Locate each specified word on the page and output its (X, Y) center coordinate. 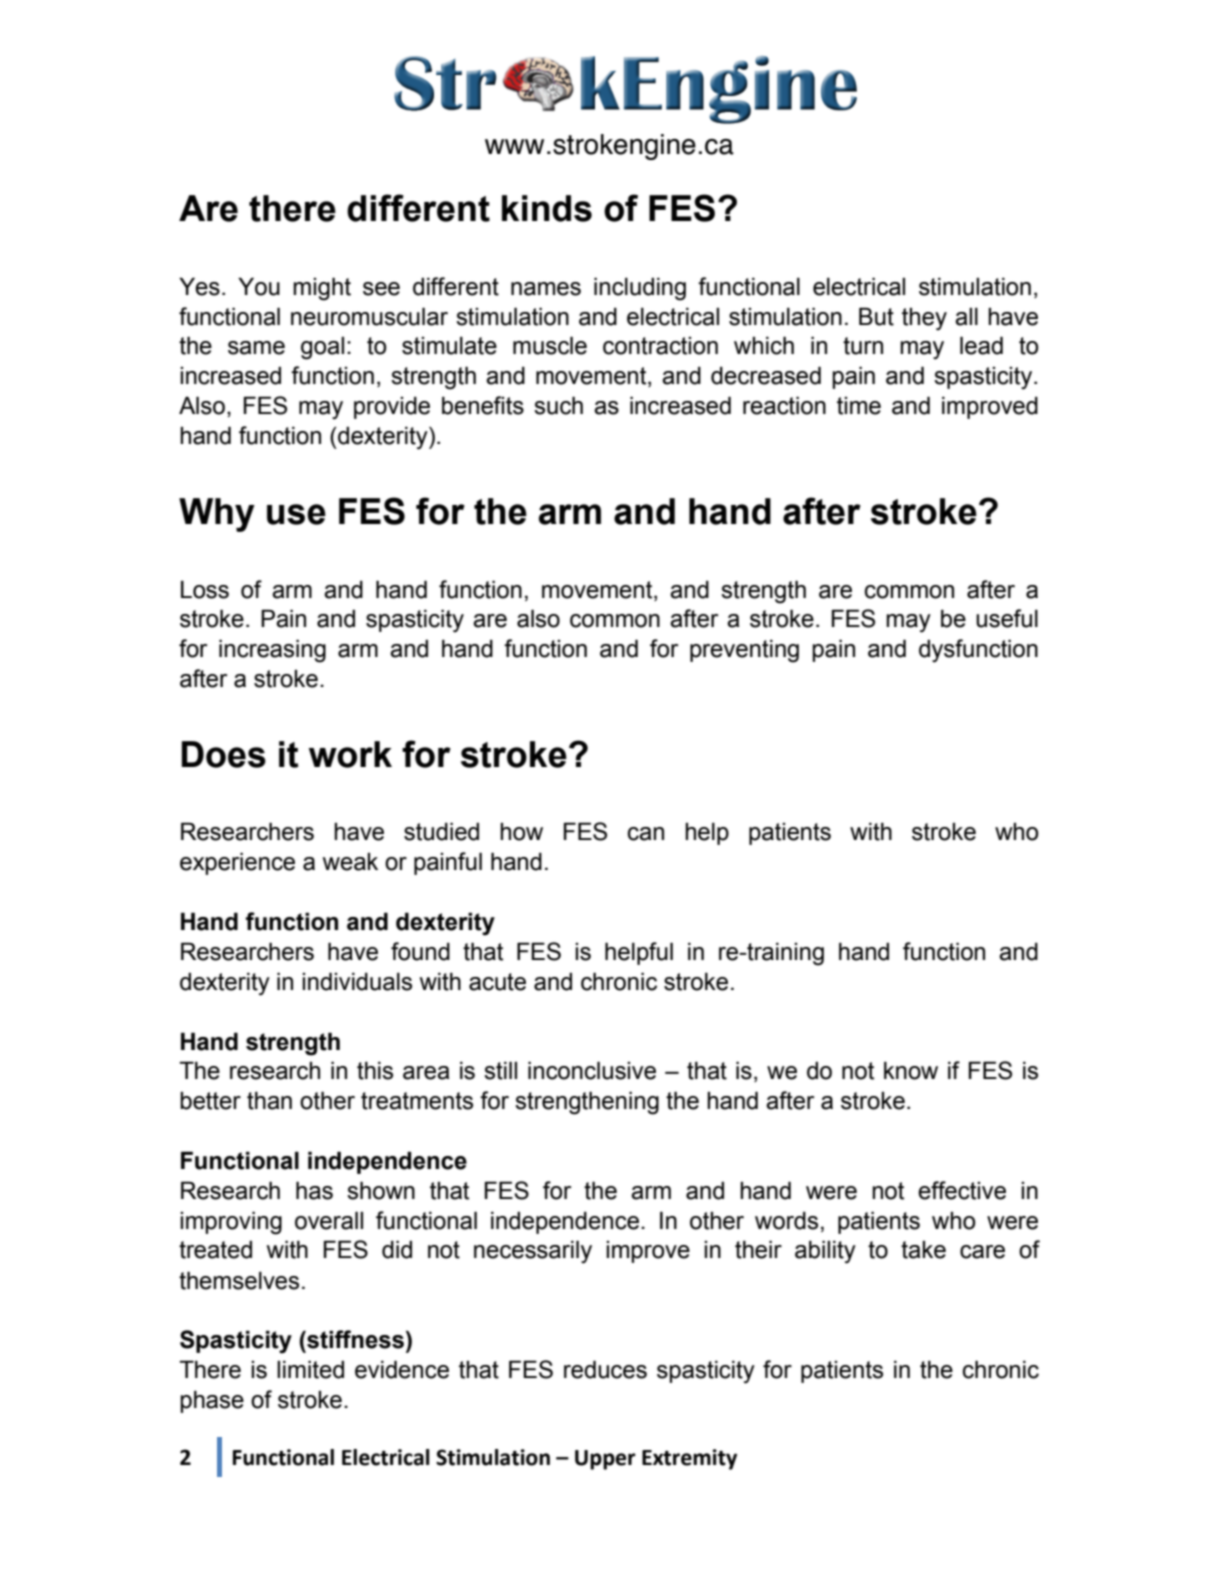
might (322, 289)
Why (217, 515)
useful (1007, 618)
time (859, 406)
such (558, 405)
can (646, 834)
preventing (744, 651)
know (911, 1070)
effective (962, 1190)
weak (350, 862)
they (924, 319)
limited (310, 1369)
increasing (272, 651)
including (640, 289)
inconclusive (592, 1070)
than (269, 1100)
